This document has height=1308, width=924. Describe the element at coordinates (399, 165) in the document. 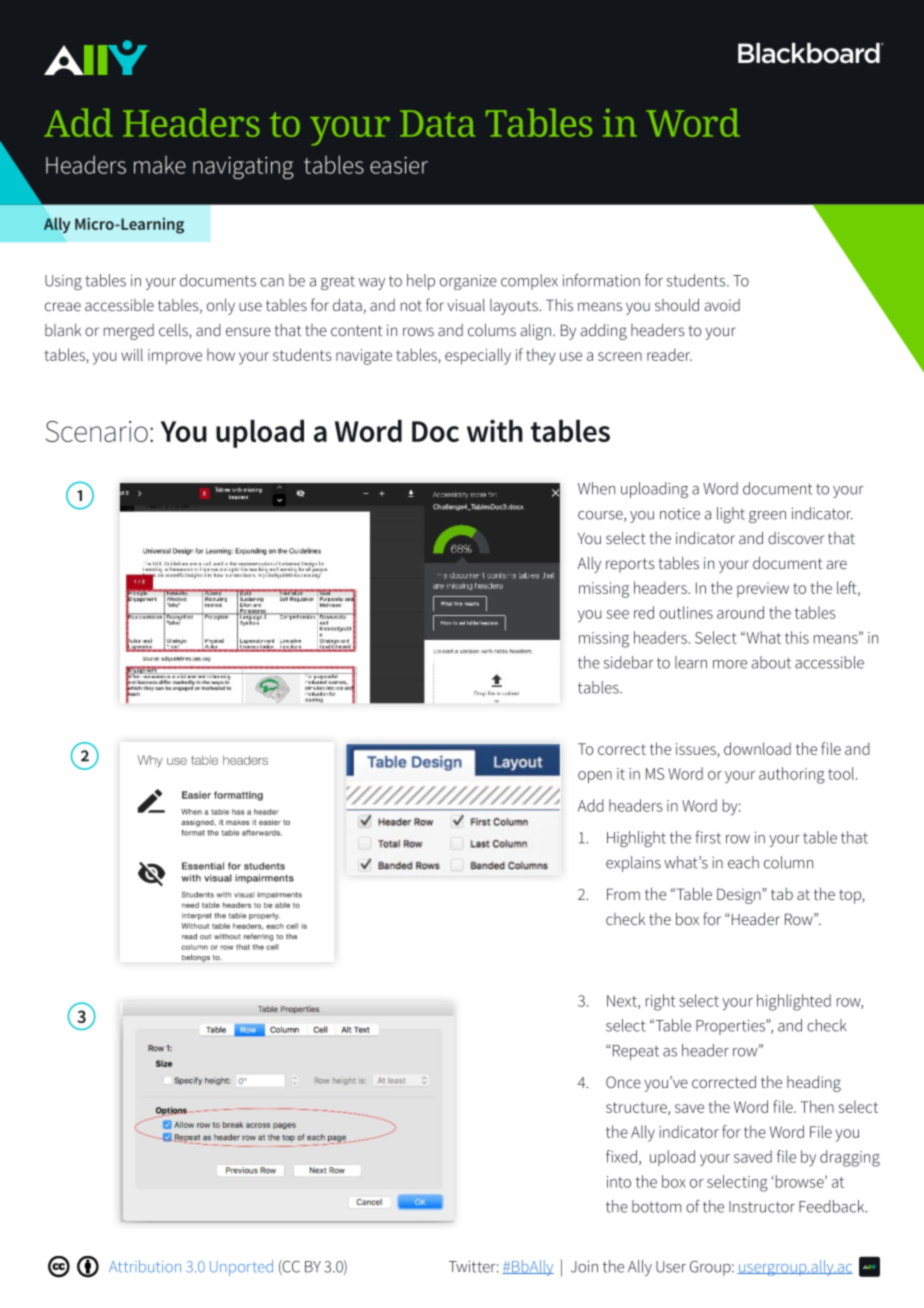

I see `easier` at that location.
